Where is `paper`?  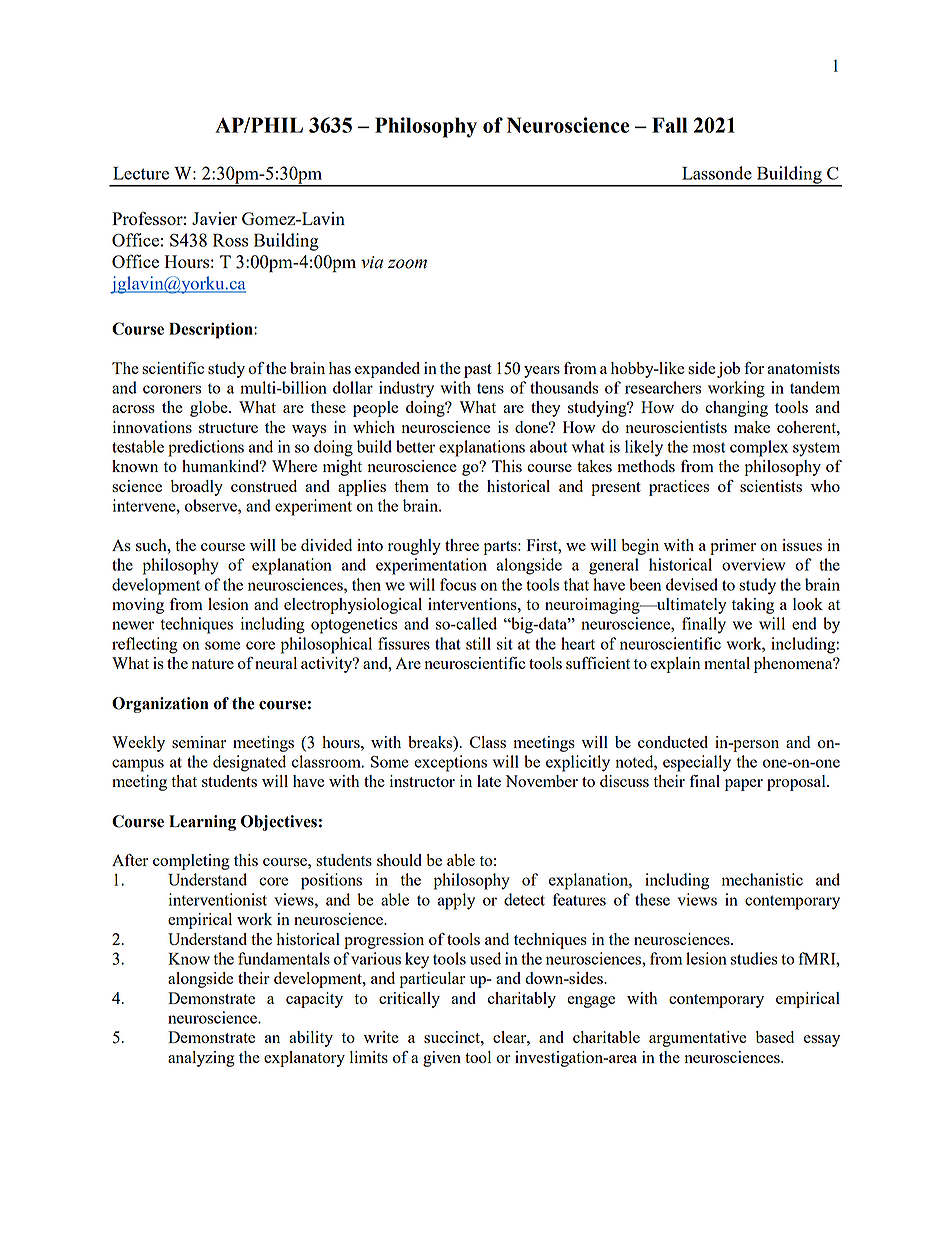
paper is located at coordinates (744, 785).
